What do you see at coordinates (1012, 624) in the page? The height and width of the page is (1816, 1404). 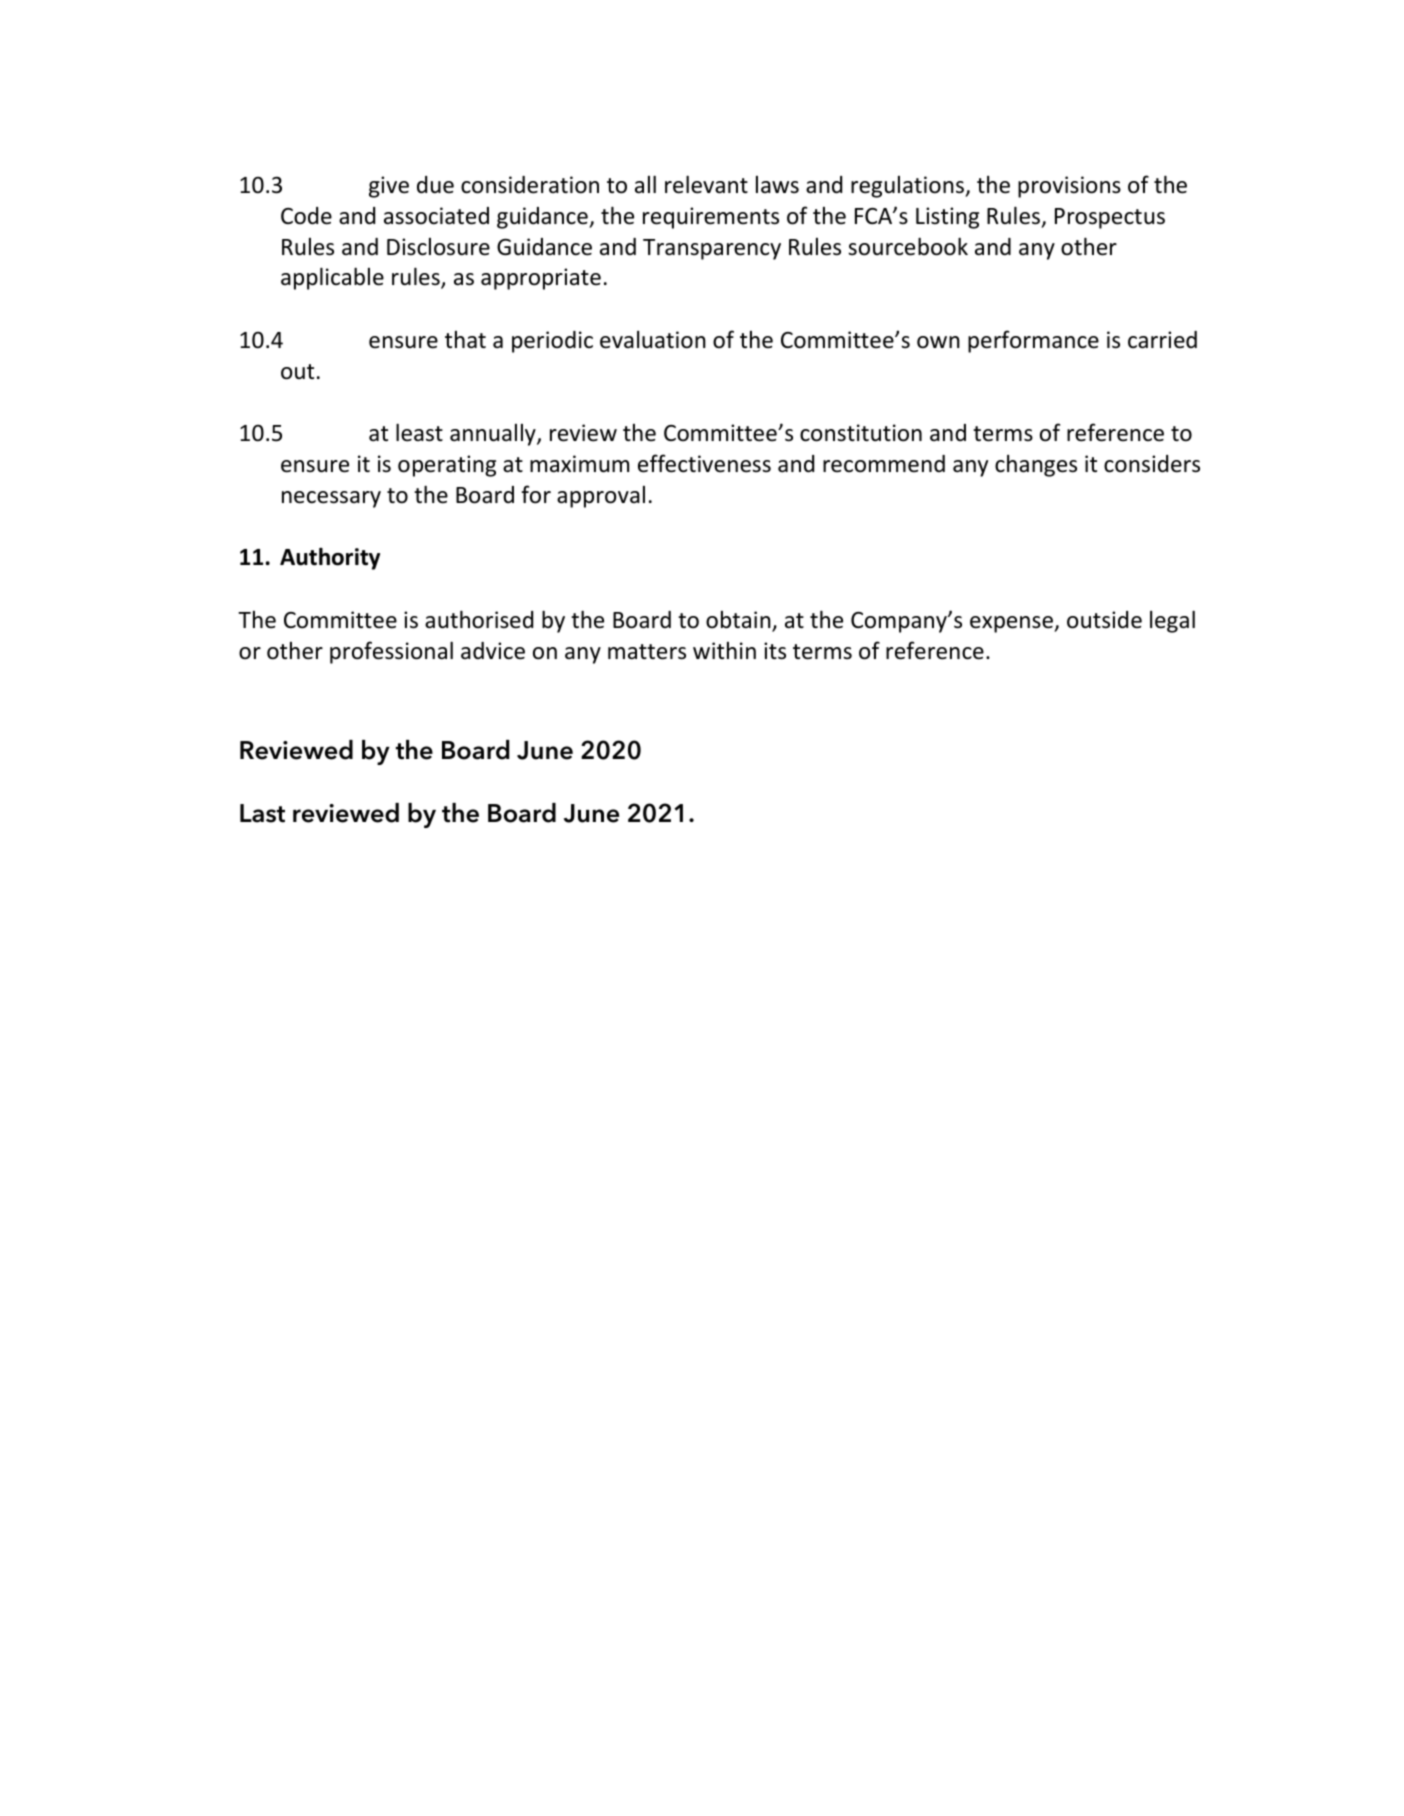 I see `expense` at bounding box center [1012, 624].
